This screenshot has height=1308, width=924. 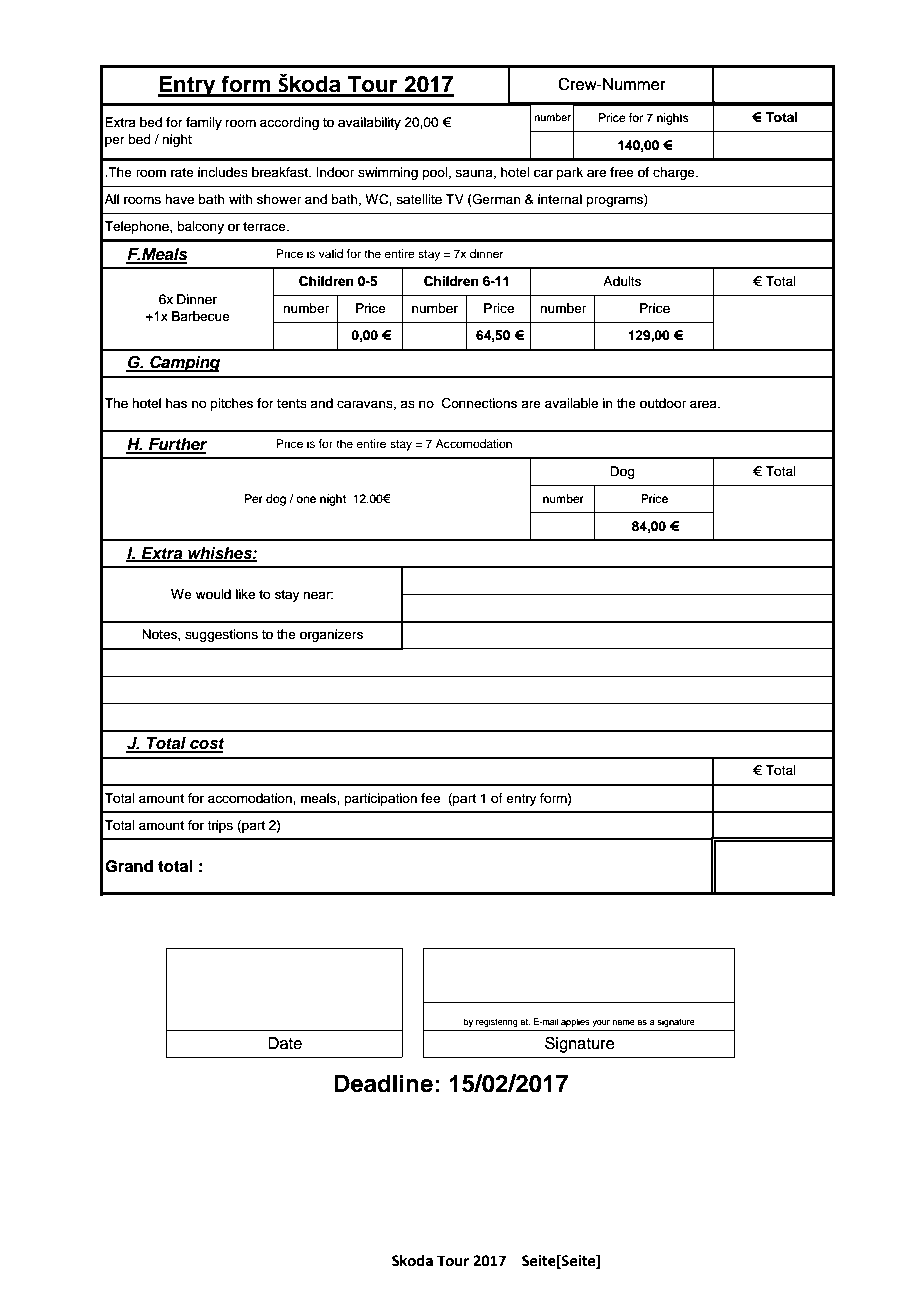 I want to click on Camping, so click(x=184, y=363).
